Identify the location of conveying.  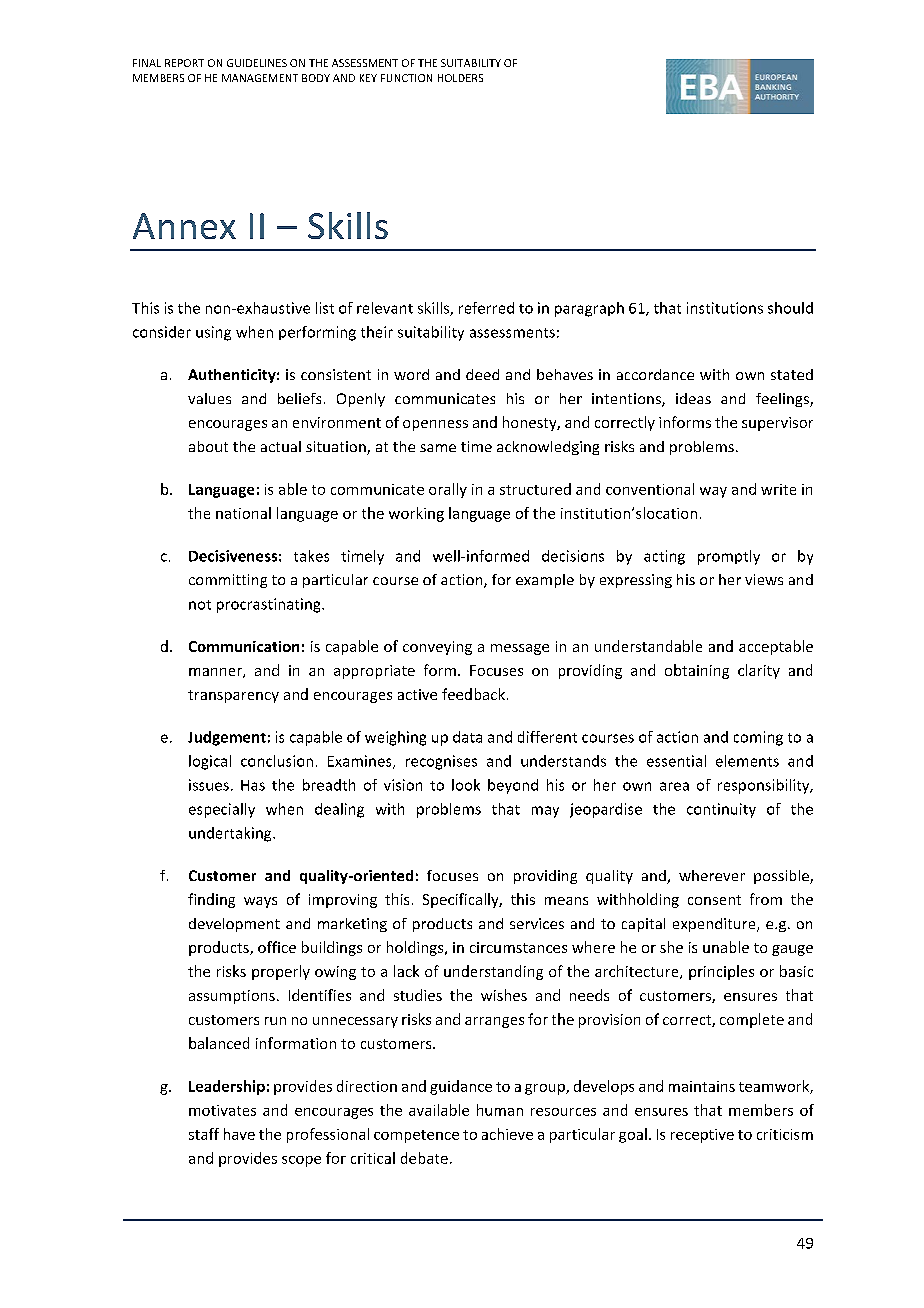
(437, 648).
